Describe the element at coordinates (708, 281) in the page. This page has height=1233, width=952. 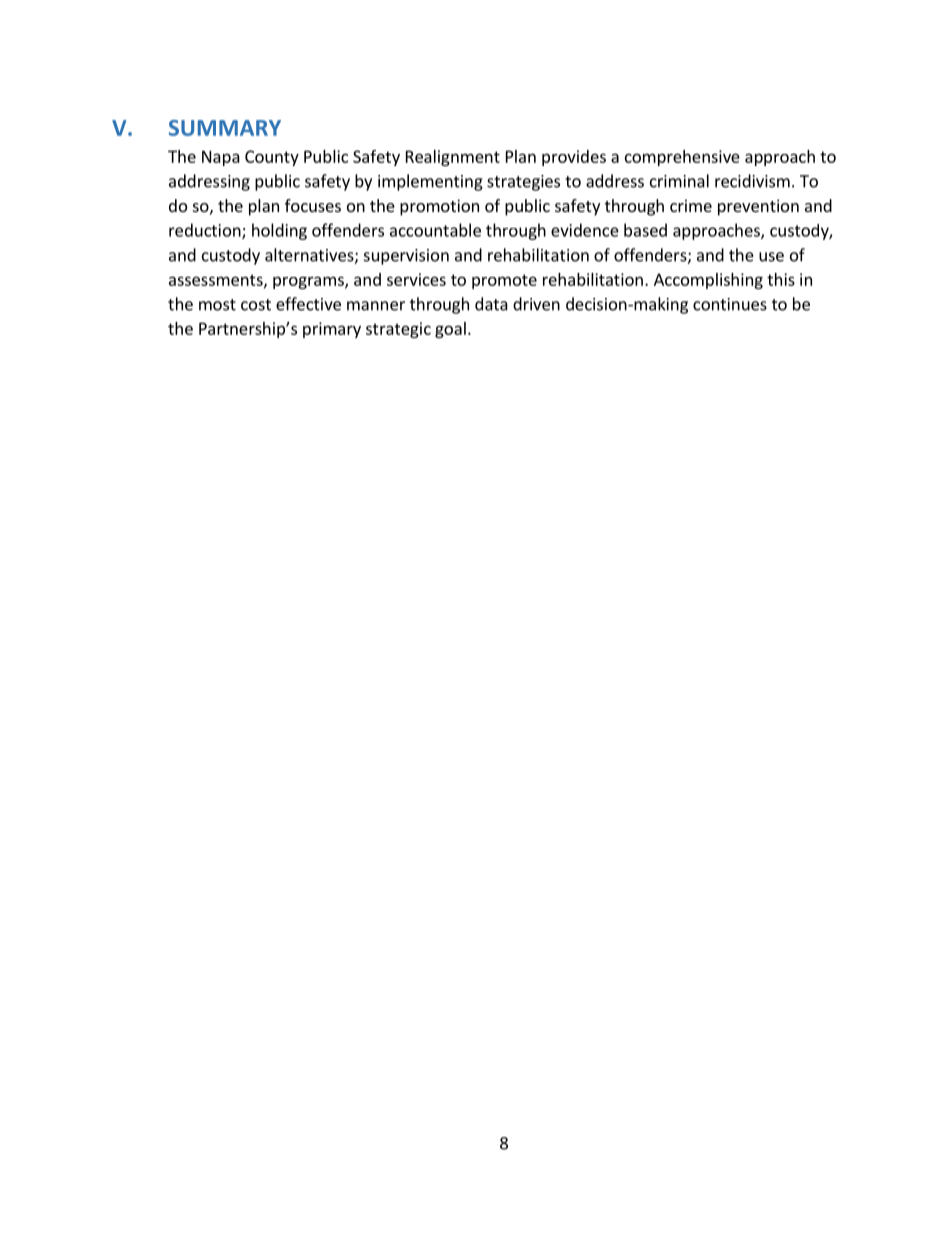
I see `Accomplishing` at that location.
